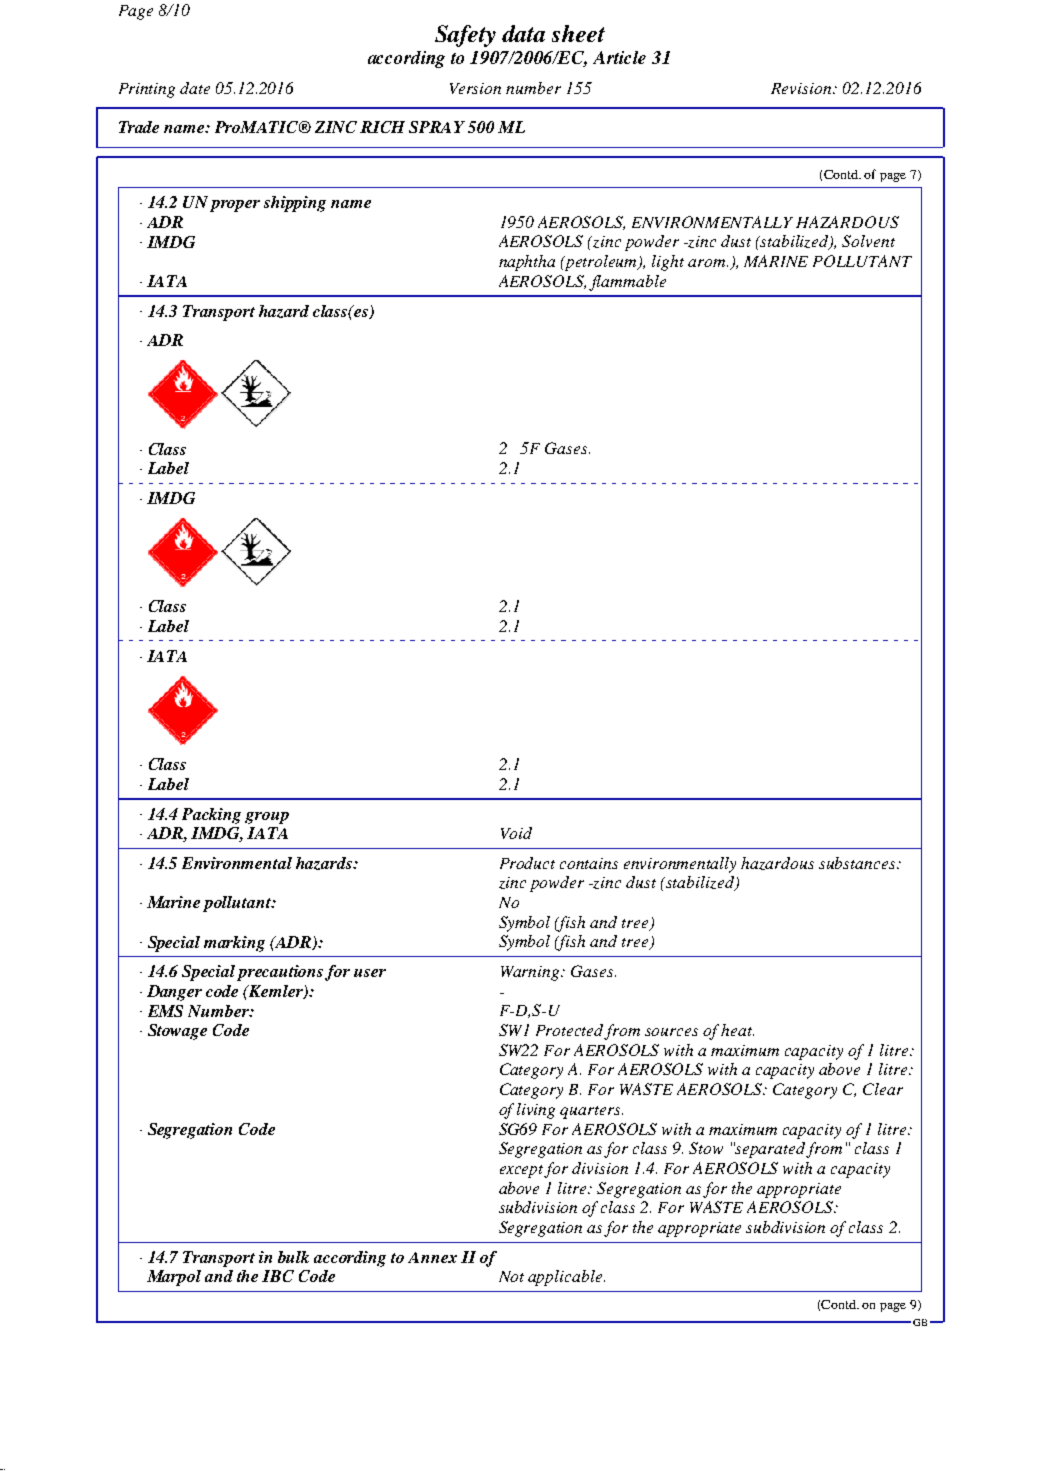 The height and width of the screenshot is (1471, 1040). Describe the element at coordinates (278, 1276) in the screenshot. I see `IBC` at that location.
